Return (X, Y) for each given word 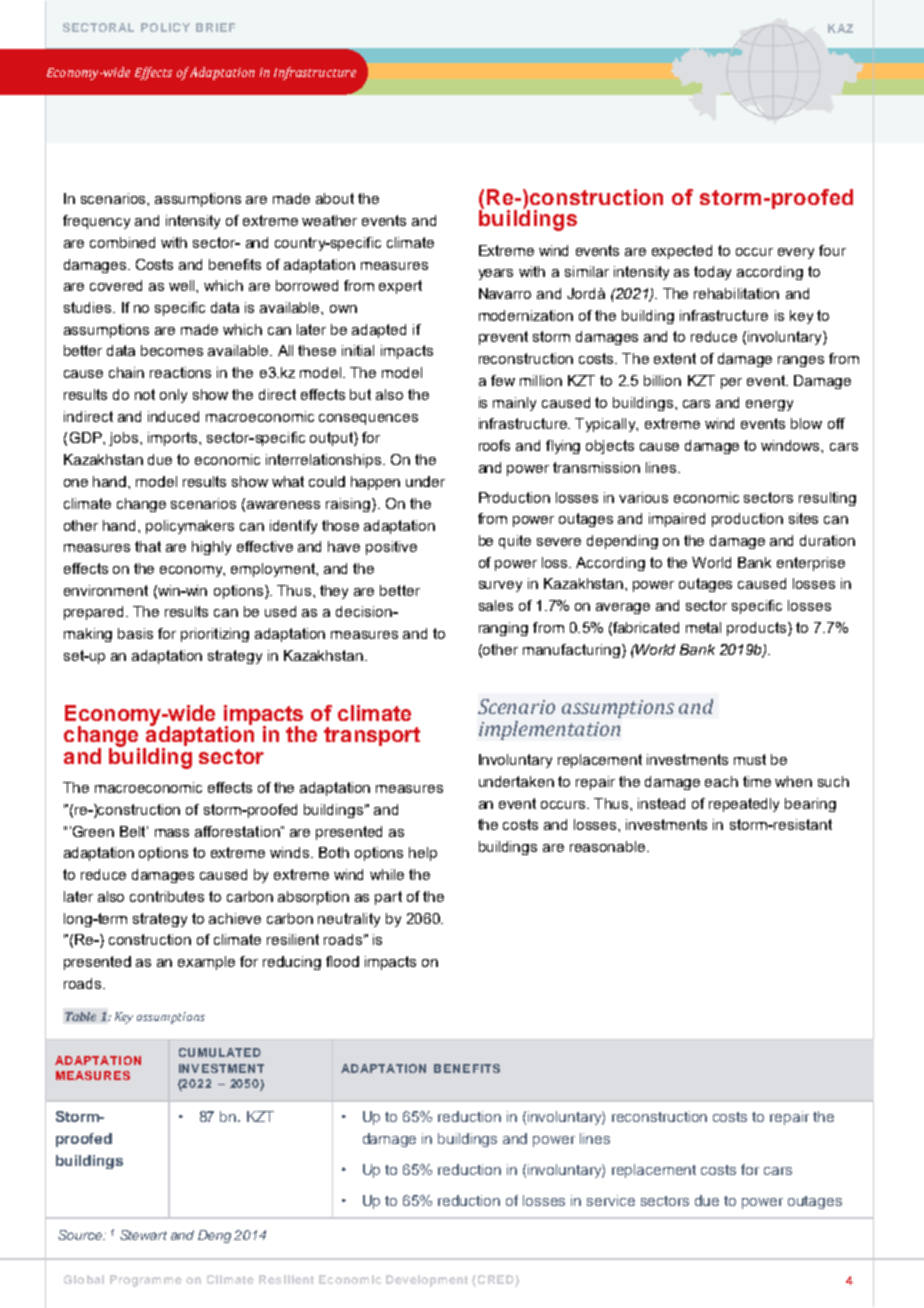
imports (174, 439)
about (335, 198)
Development (427, 1281)
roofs (494, 445)
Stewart (143, 1235)
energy (769, 405)
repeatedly (744, 805)
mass (172, 833)
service (611, 1200)
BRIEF (215, 27)
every (796, 253)
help (423, 854)
